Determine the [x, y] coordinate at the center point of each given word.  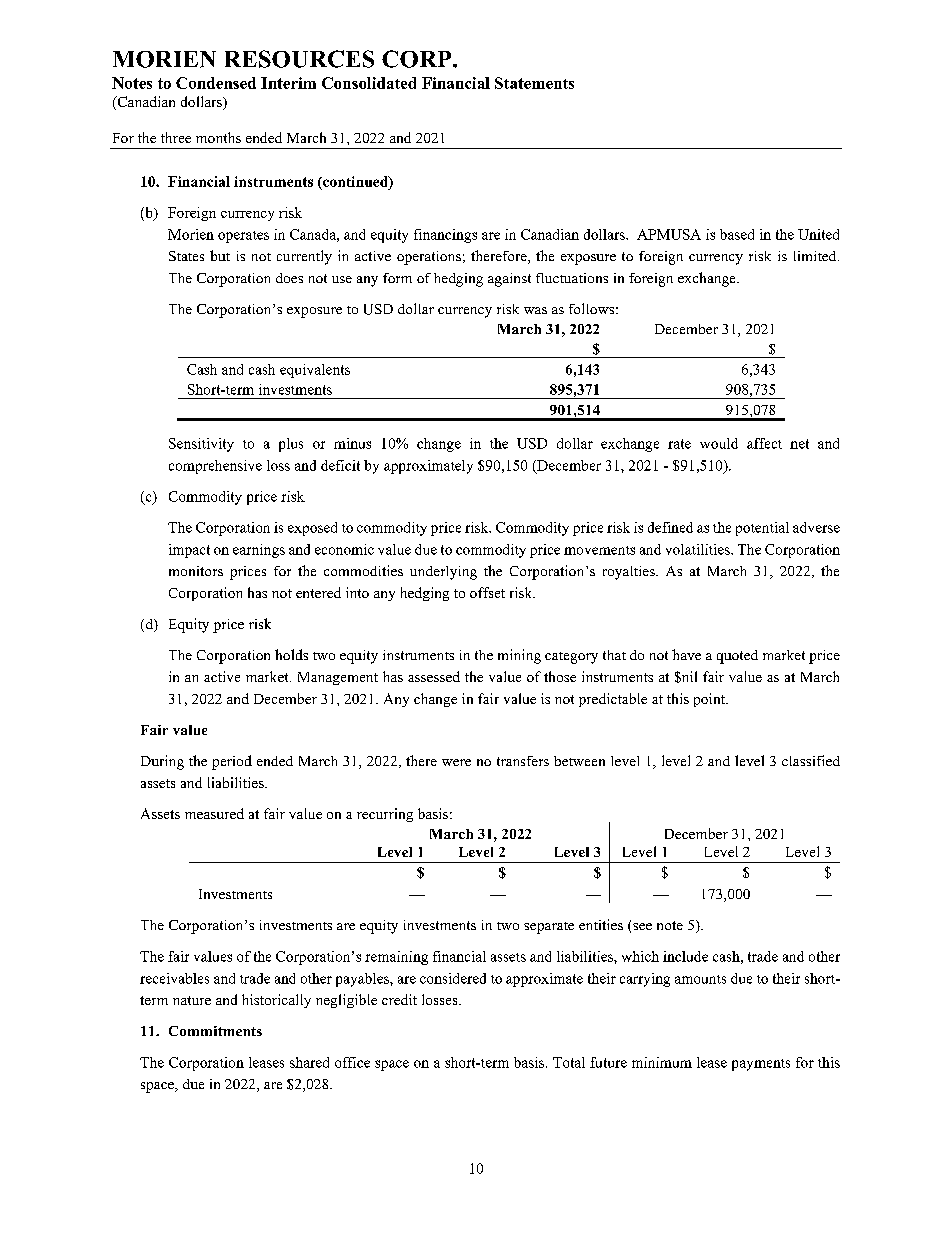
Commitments [215, 1031]
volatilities [699, 549]
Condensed [216, 83]
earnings [259, 551]
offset [487, 592]
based [737, 234]
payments [761, 1065]
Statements [534, 83]
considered [453, 978]
